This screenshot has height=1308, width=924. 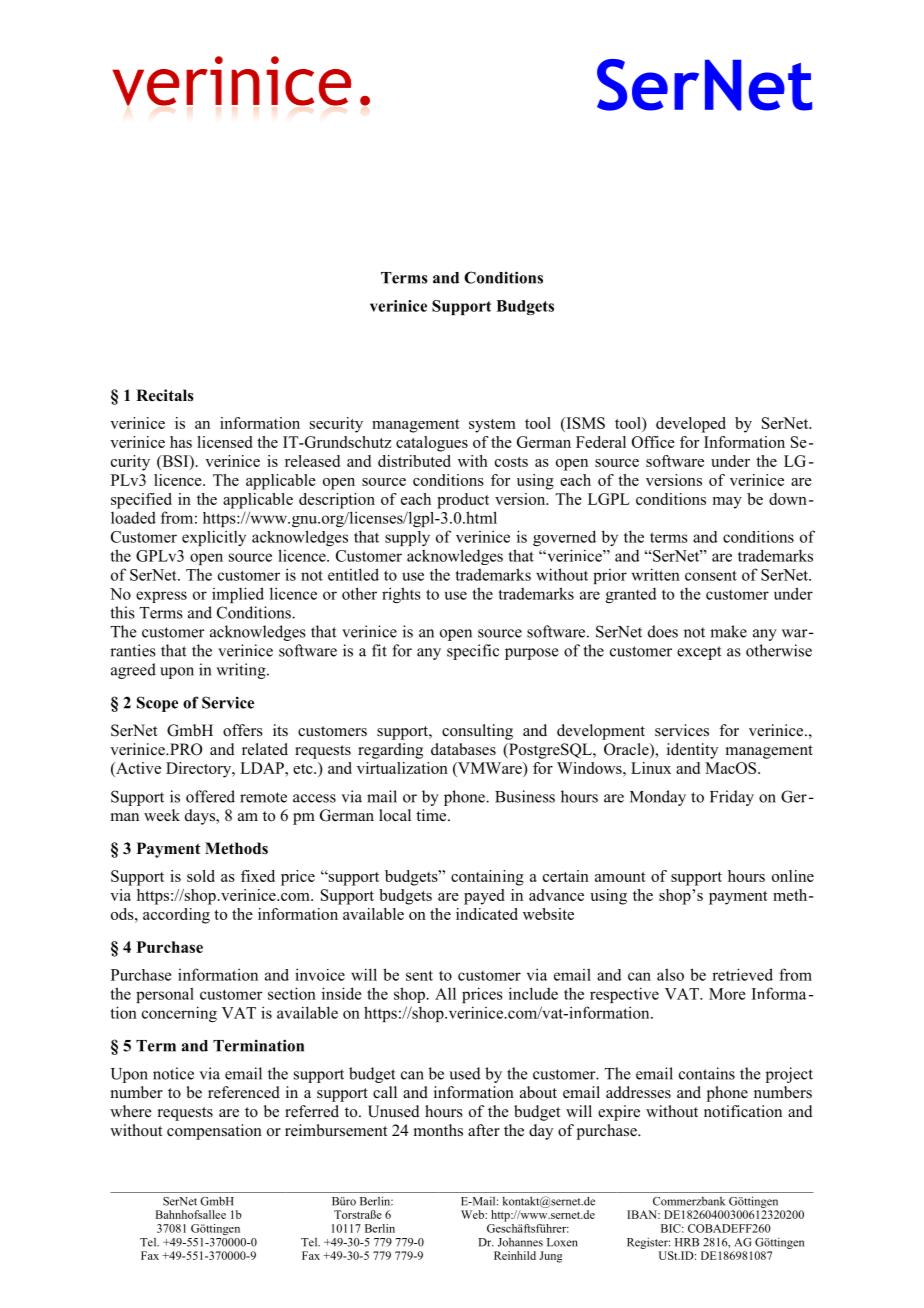 What do you see at coordinates (432, 815) in the screenshot?
I see `time` at bounding box center [432, 815].
